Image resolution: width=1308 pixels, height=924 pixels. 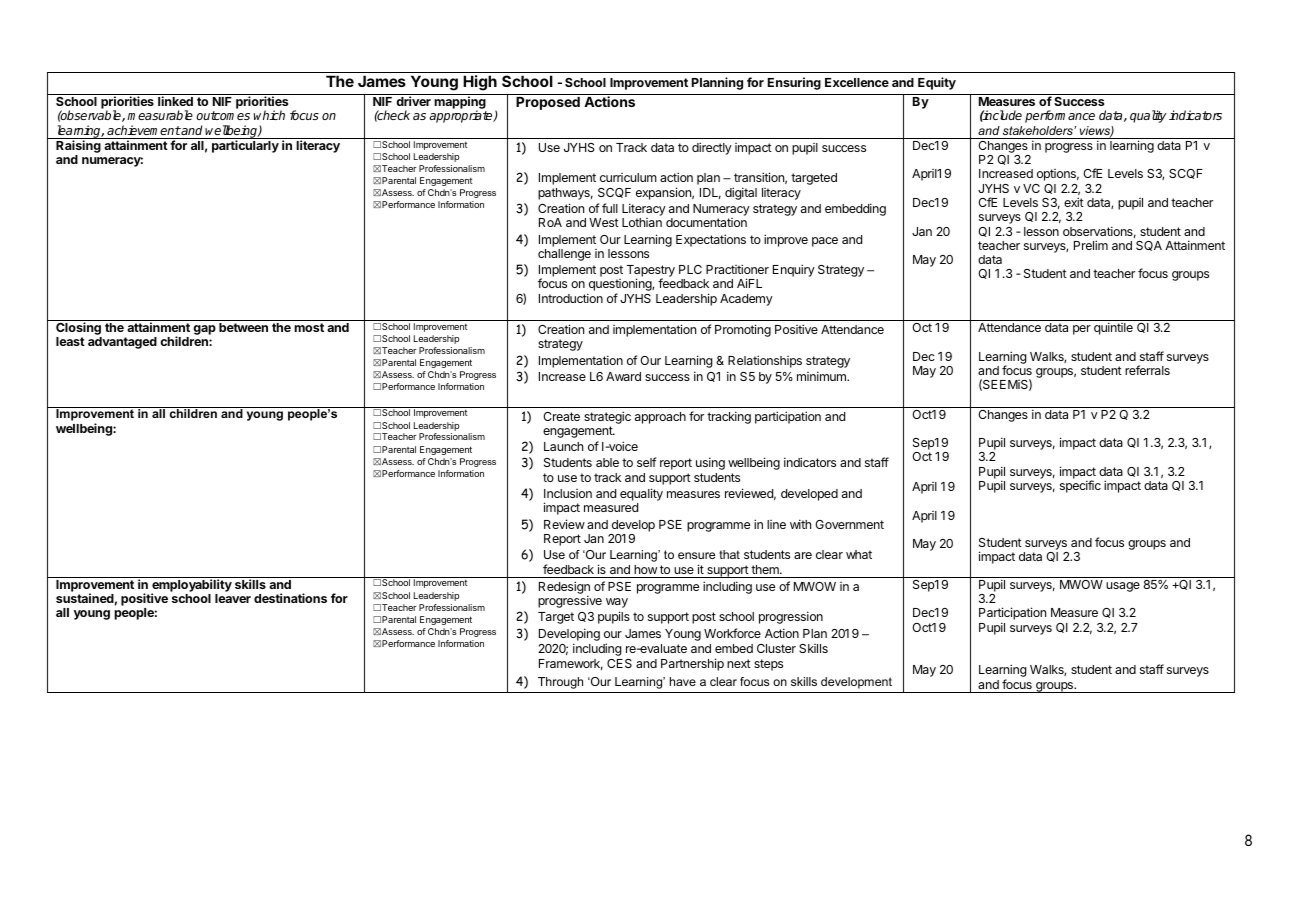 I want to click on Inclusion, so click(x=568, y=493).
